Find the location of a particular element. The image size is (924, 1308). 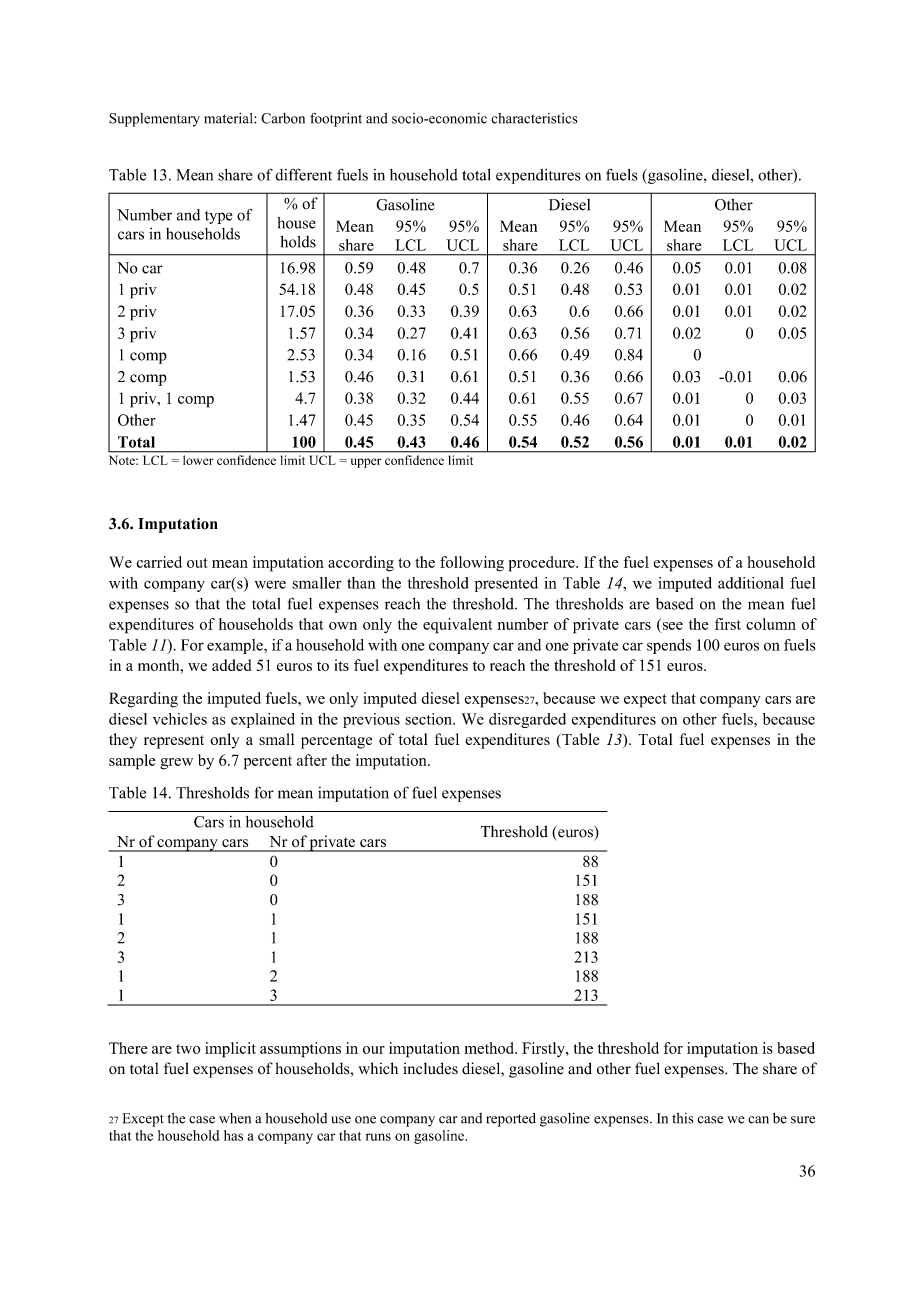

additional is located at coordinates (751, 583).
